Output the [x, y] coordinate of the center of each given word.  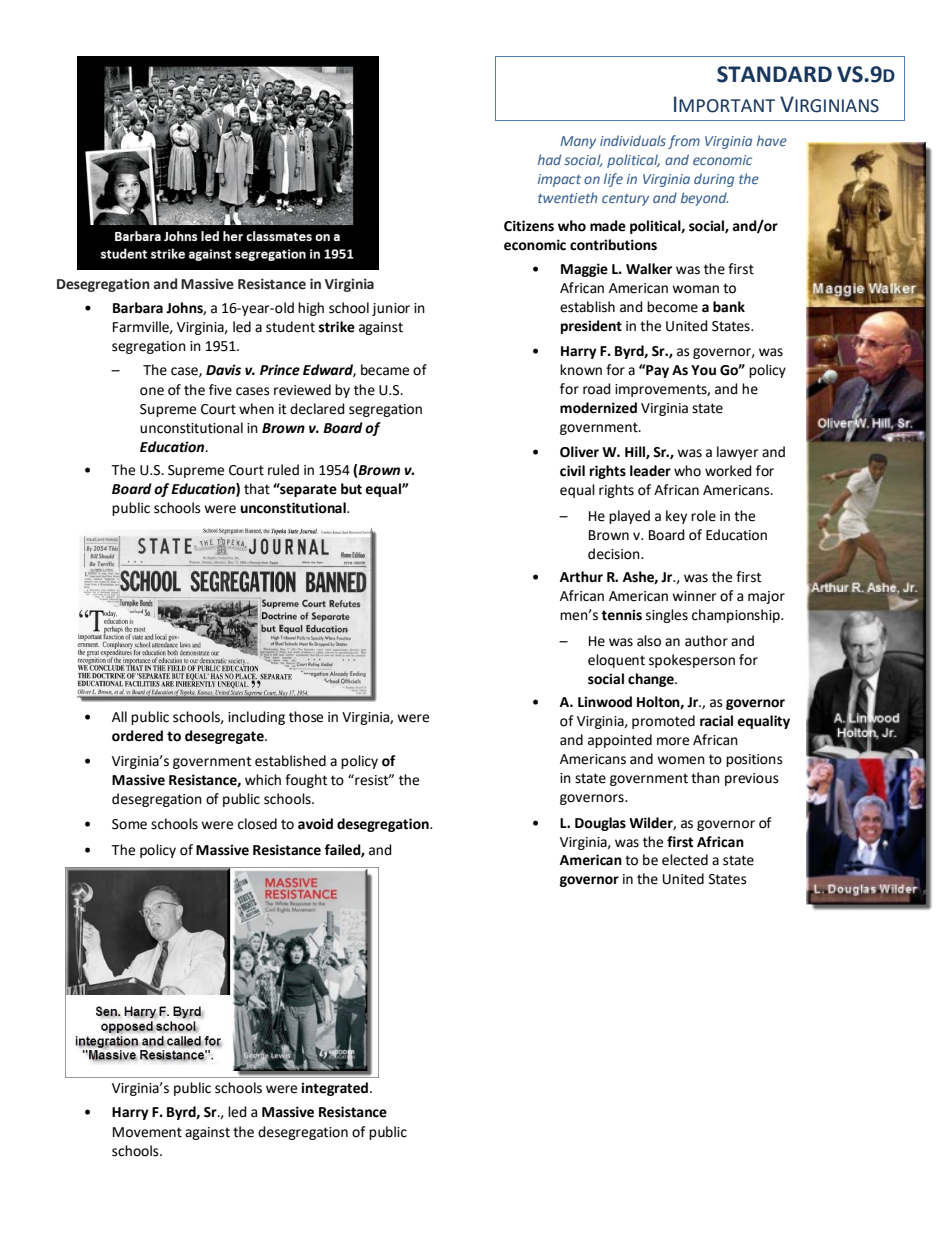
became [385, 370]
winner [694, 596]
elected [685, 860]
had [549, 159]
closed [257, 824]
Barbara [138, 308]
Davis [223, 370]
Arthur [581, 577]
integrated [336, 1089]
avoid [315, 824]
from [684, 142]
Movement [147, 1132]
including [256, 718]
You [703, 370]
